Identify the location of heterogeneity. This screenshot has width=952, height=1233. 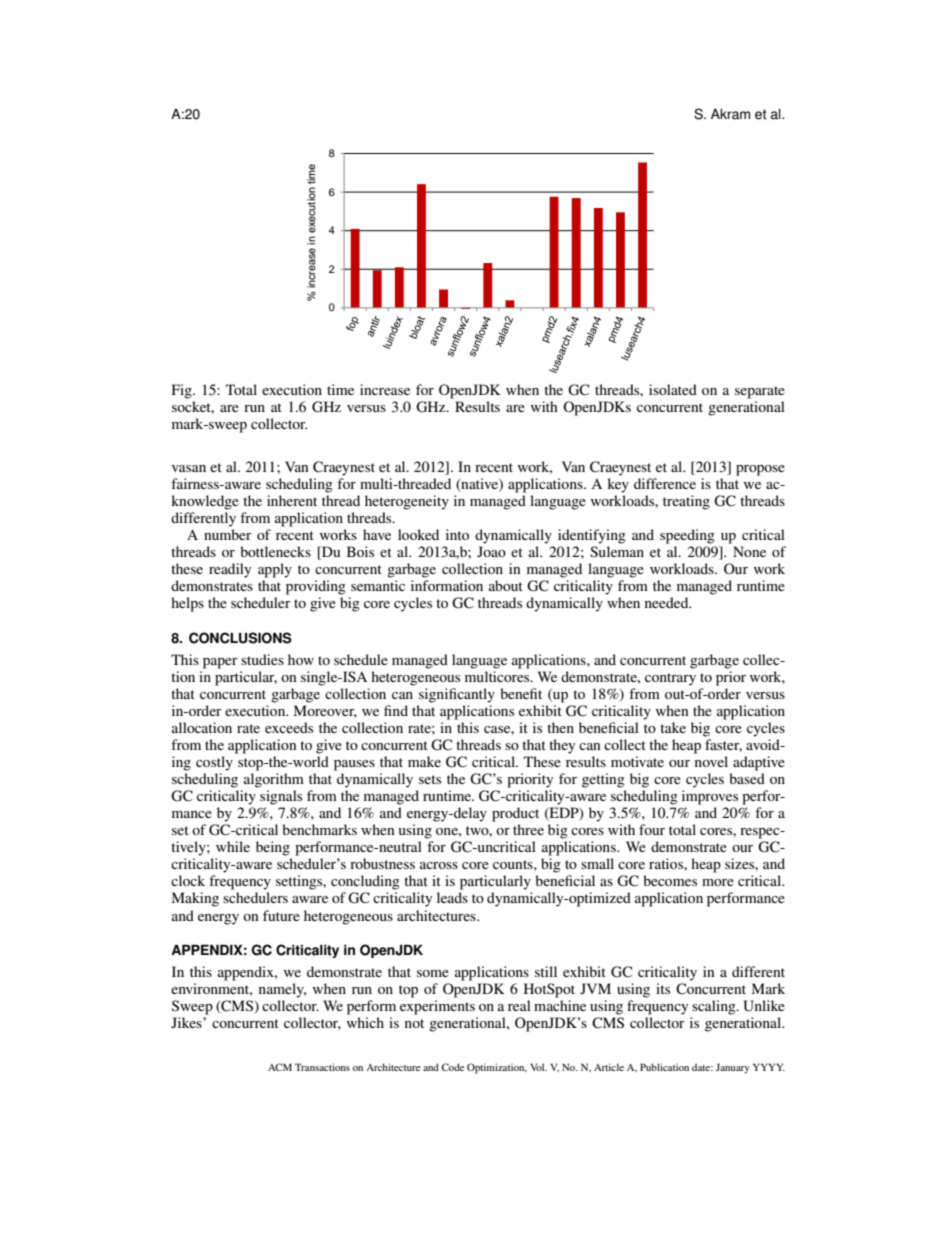
(407, 502).
